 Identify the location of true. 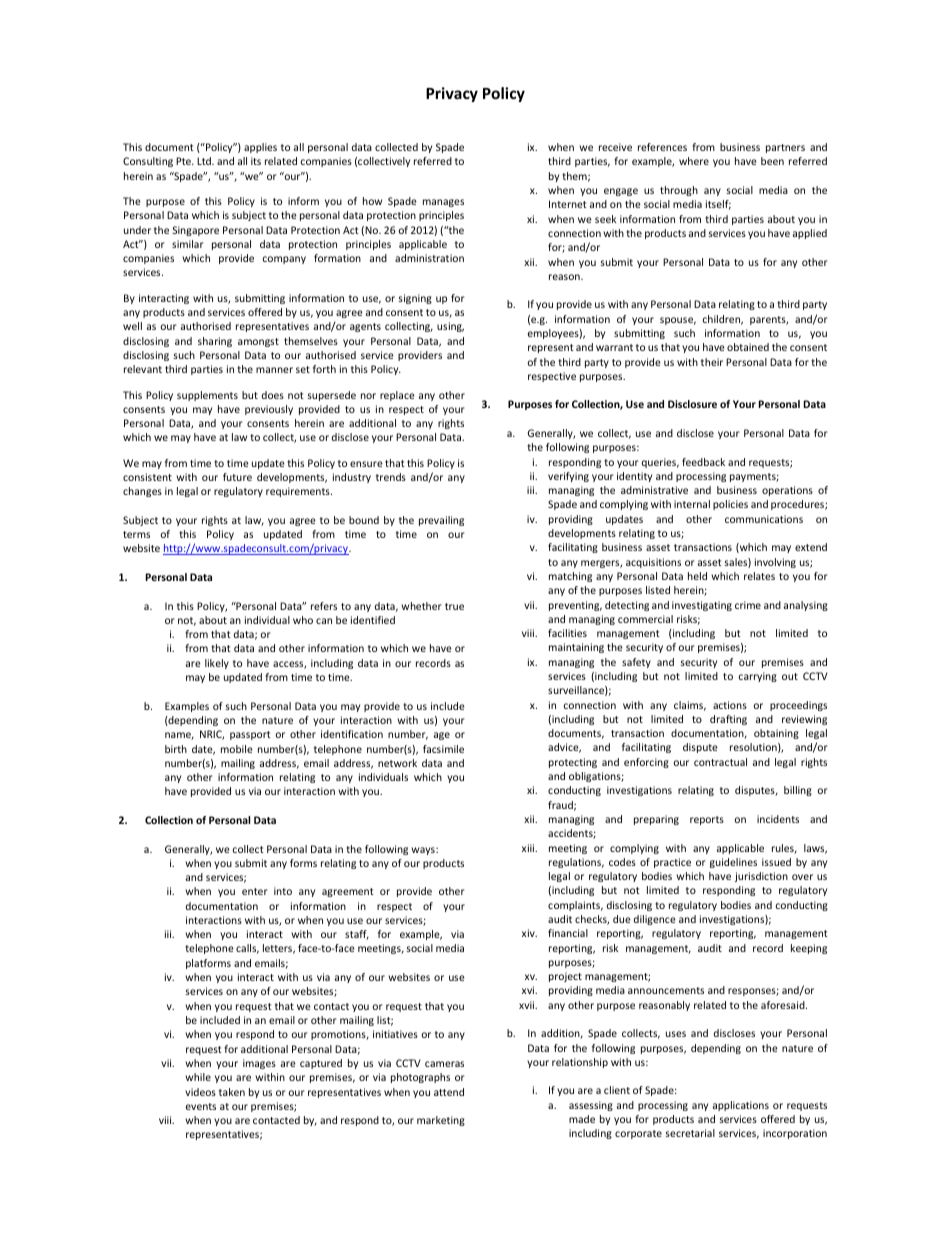
(454, 606).
